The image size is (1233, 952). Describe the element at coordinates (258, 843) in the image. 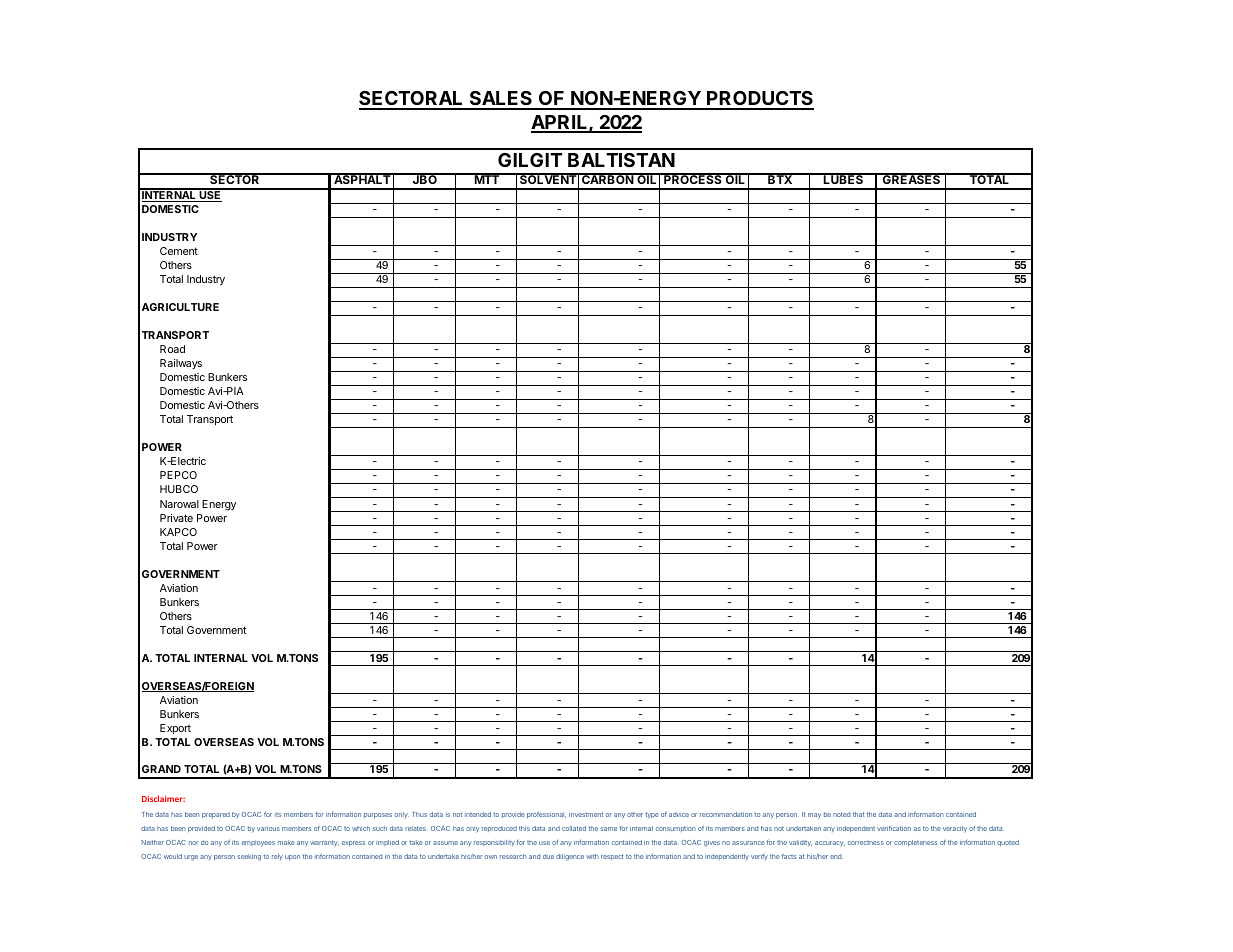

I see `employees` at that location.
